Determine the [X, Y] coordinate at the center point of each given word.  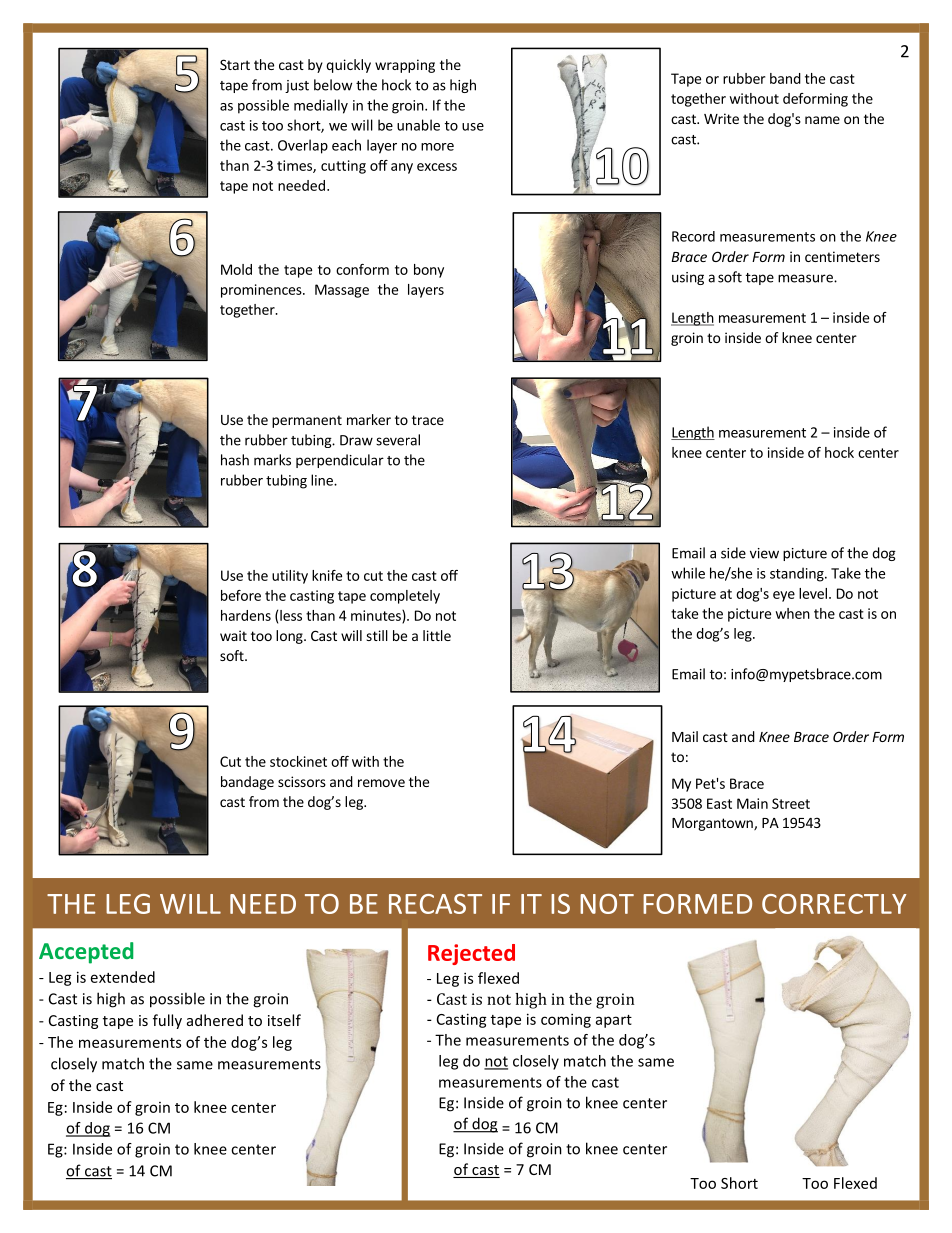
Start [235, 64]
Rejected [471, 954]
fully [167, 1021]
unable [418, 125]
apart [614, 1021]
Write [721, 118]
